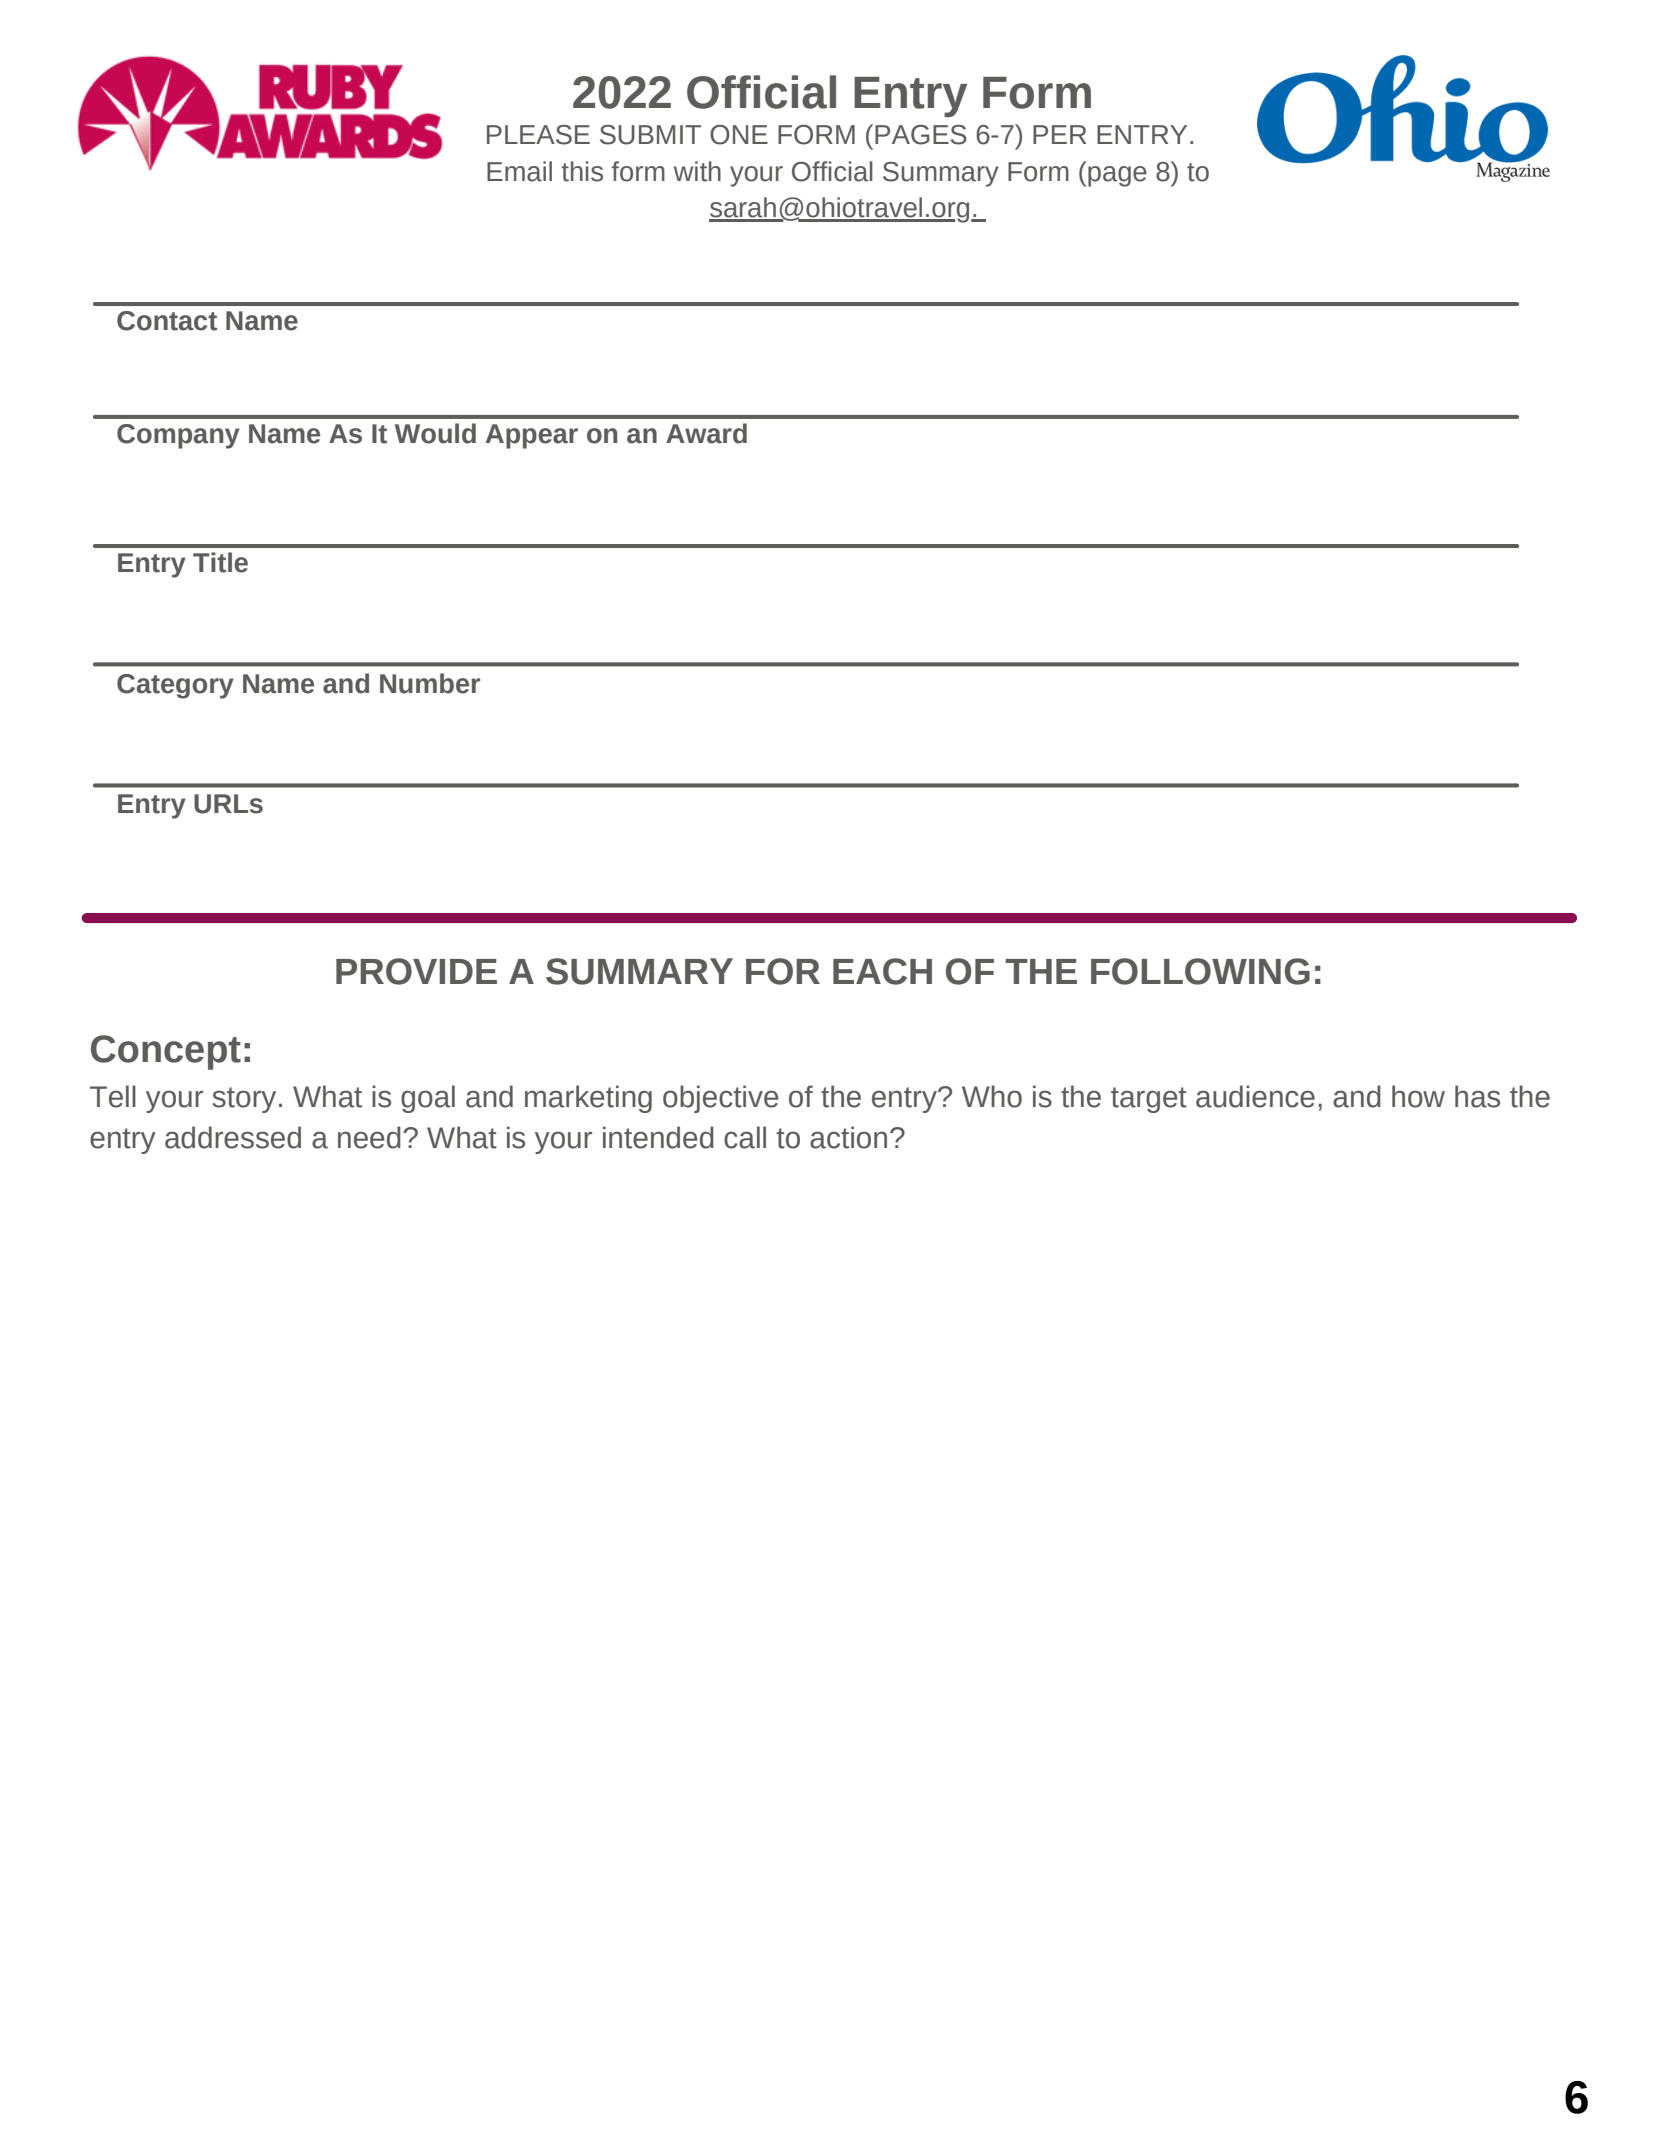 This page has width=1658, height=2146. I want to click on FOLLOWING, so click(1200, 971).
